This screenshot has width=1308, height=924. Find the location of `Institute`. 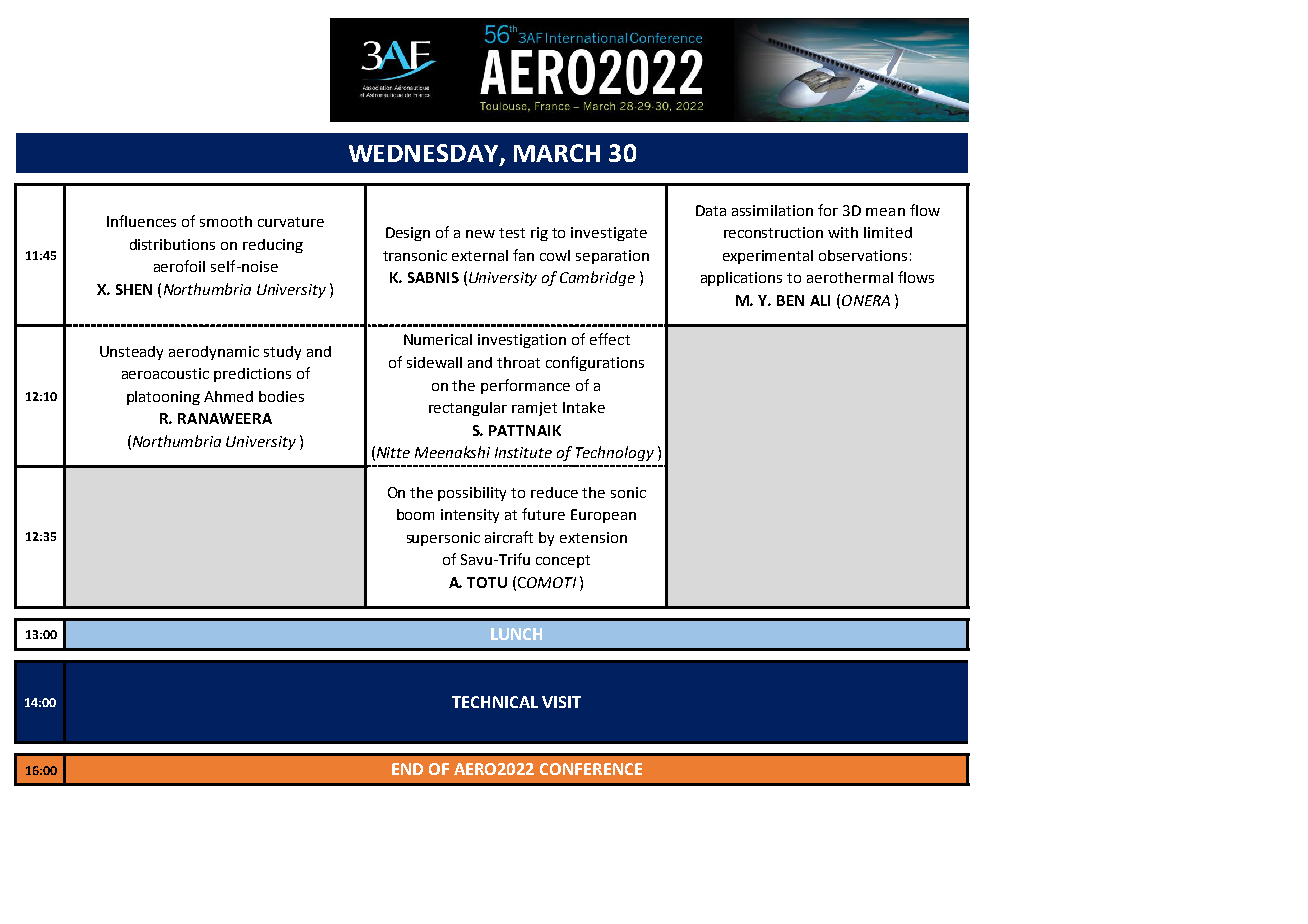

Institute is located at coordinates (523, 452).
